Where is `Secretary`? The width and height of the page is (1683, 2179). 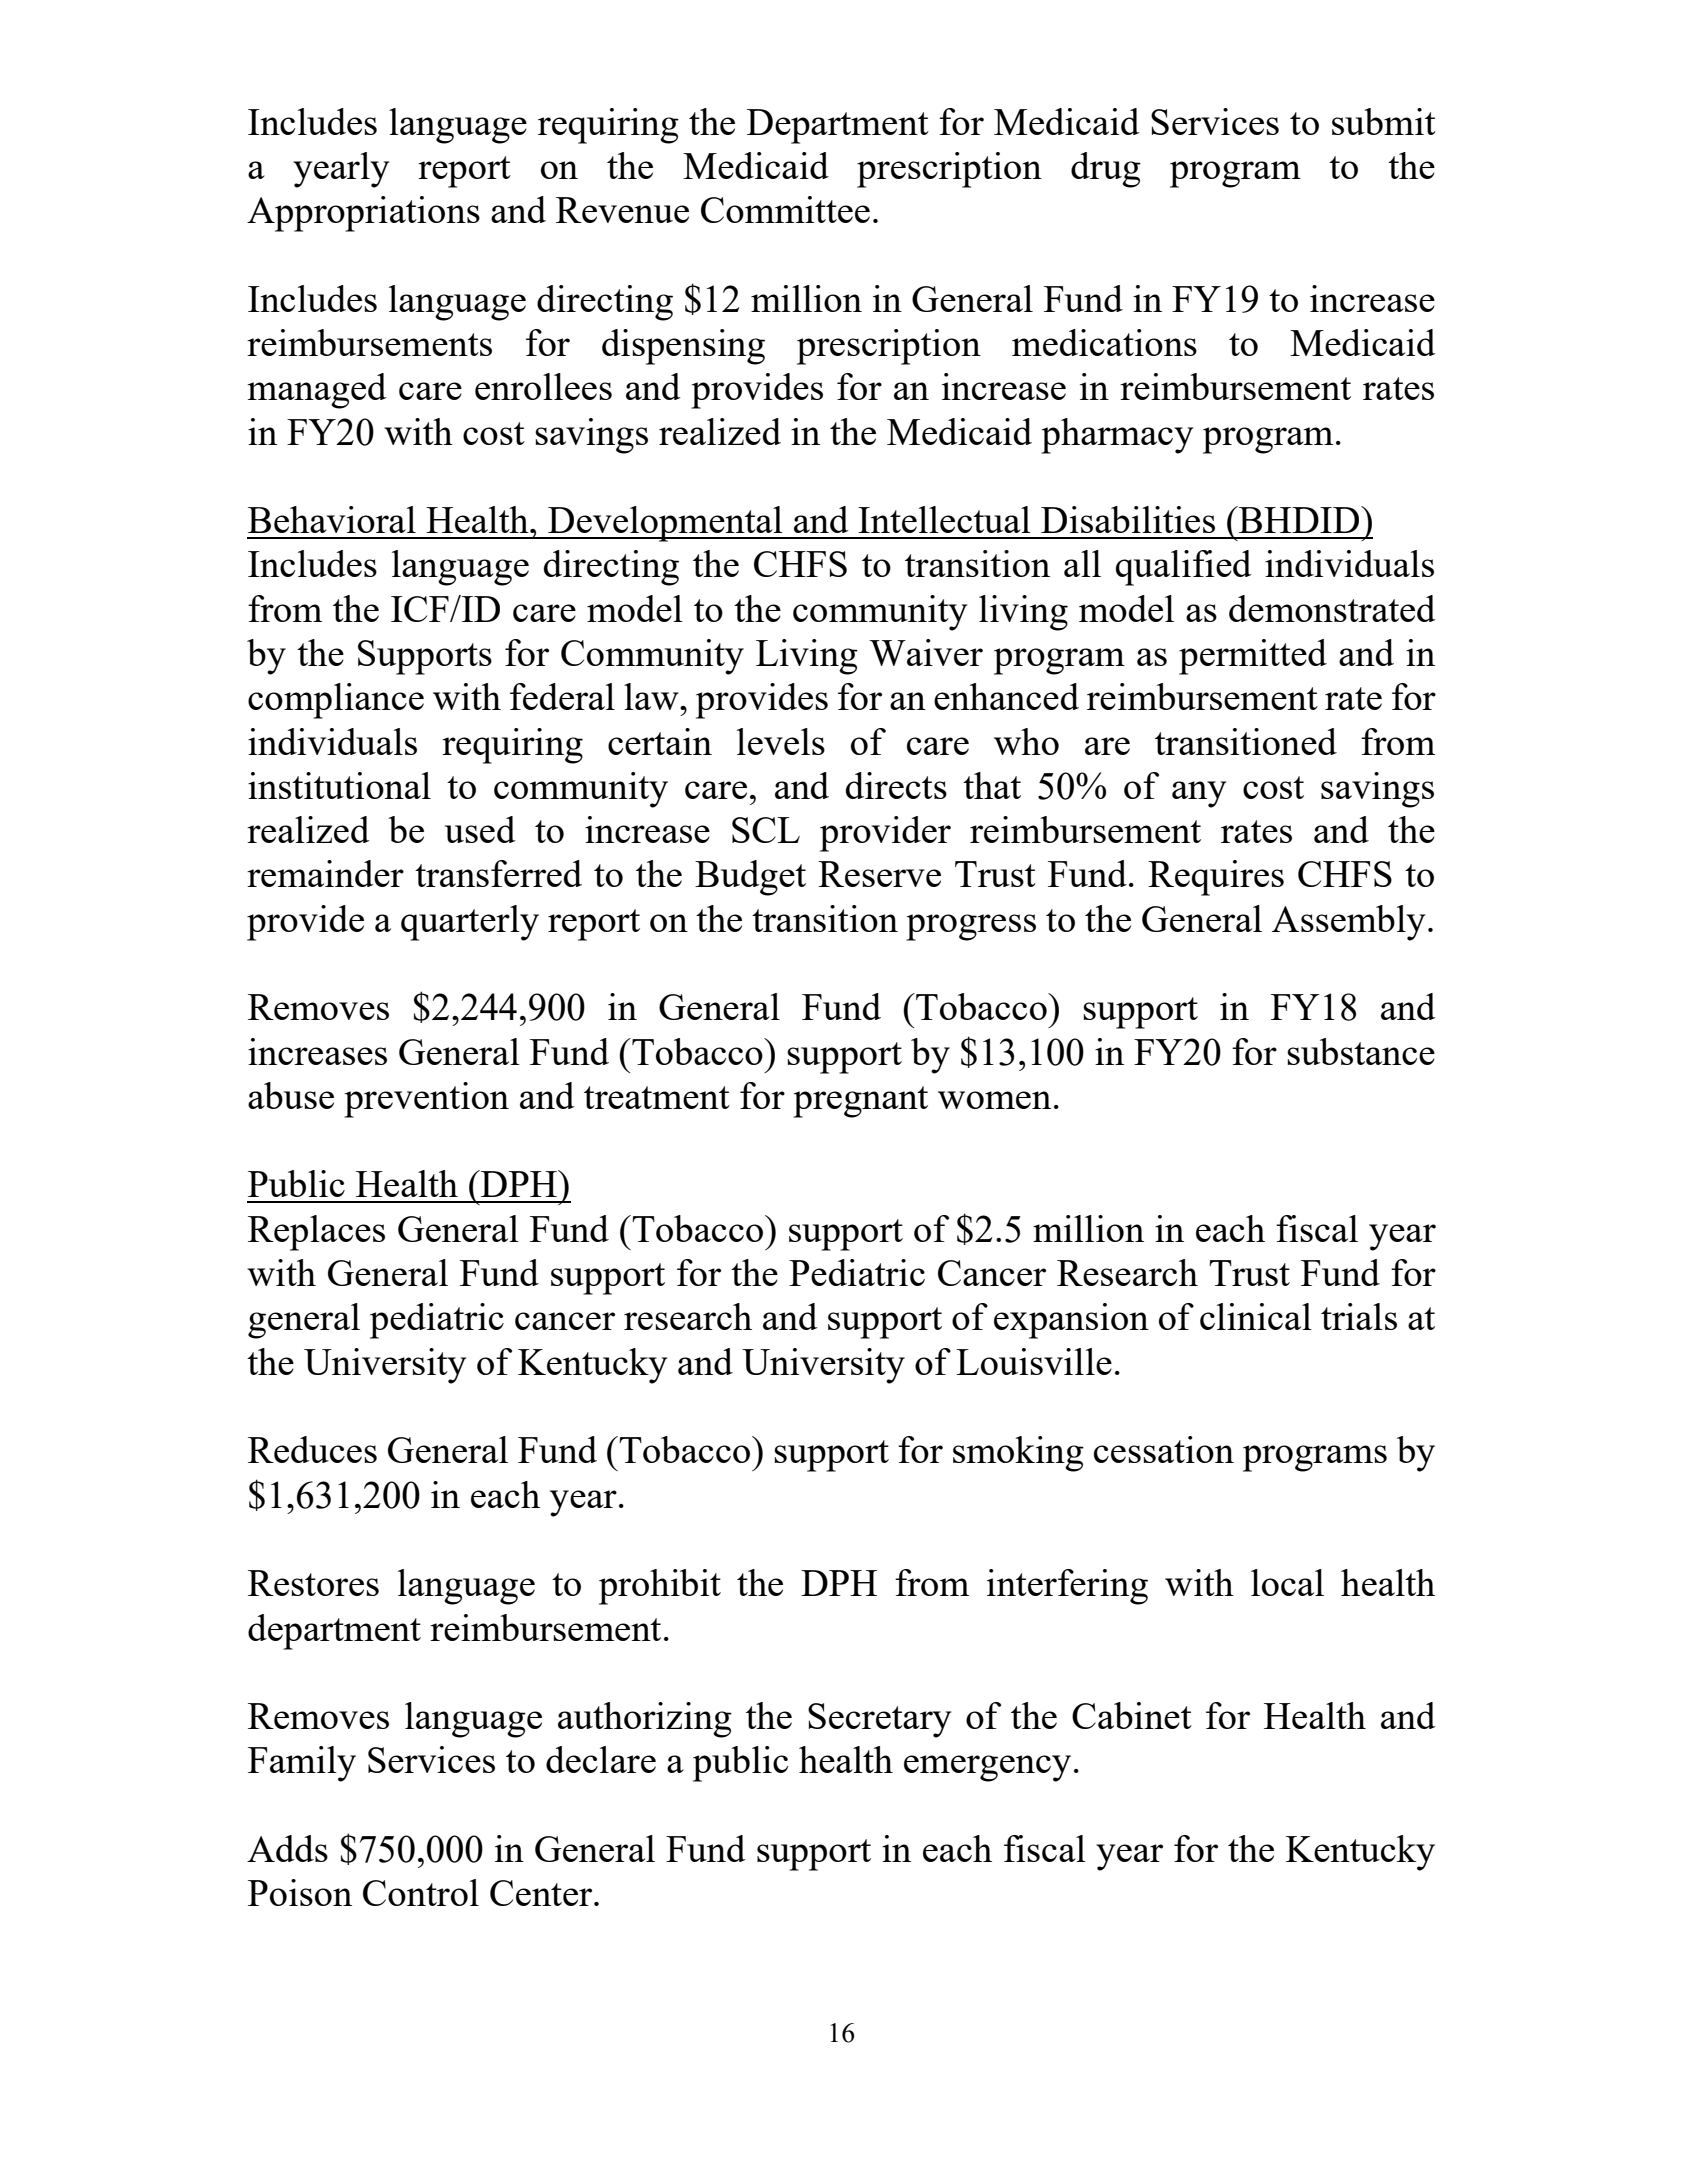
Secretary is located at coordinates (879, 1720).
